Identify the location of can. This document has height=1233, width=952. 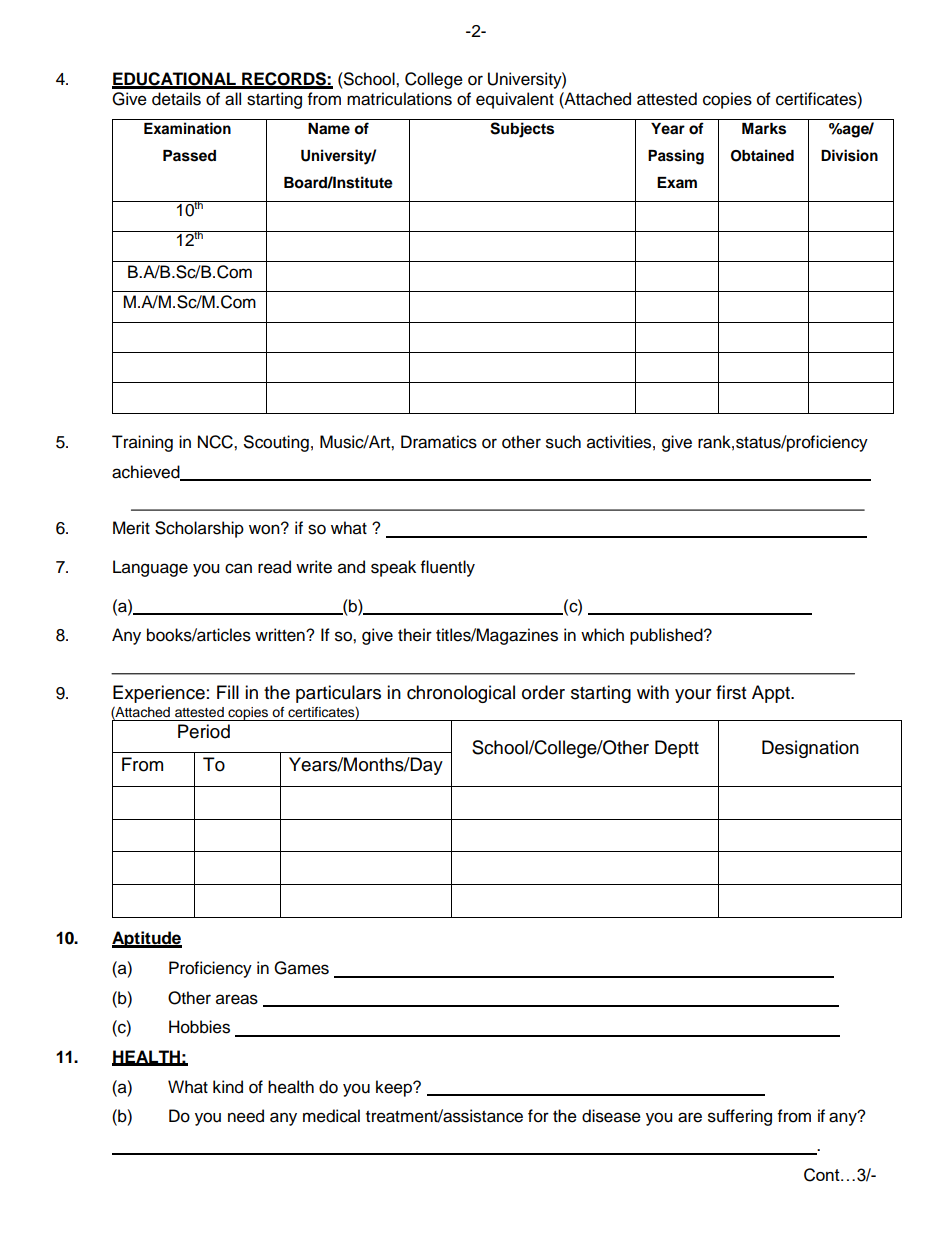
(238, 568).
